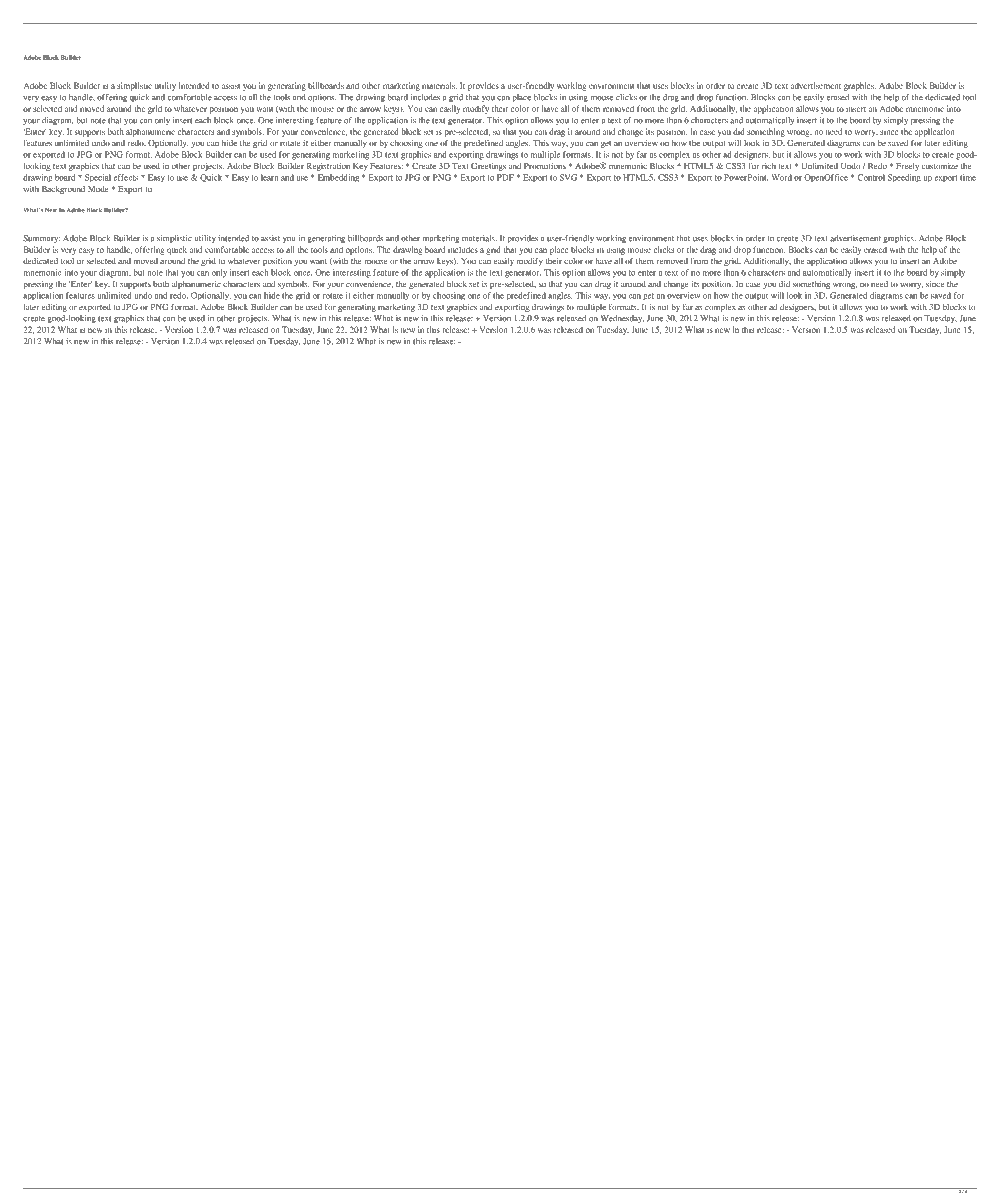  I want to click on Speeding, so click(904, 178).
